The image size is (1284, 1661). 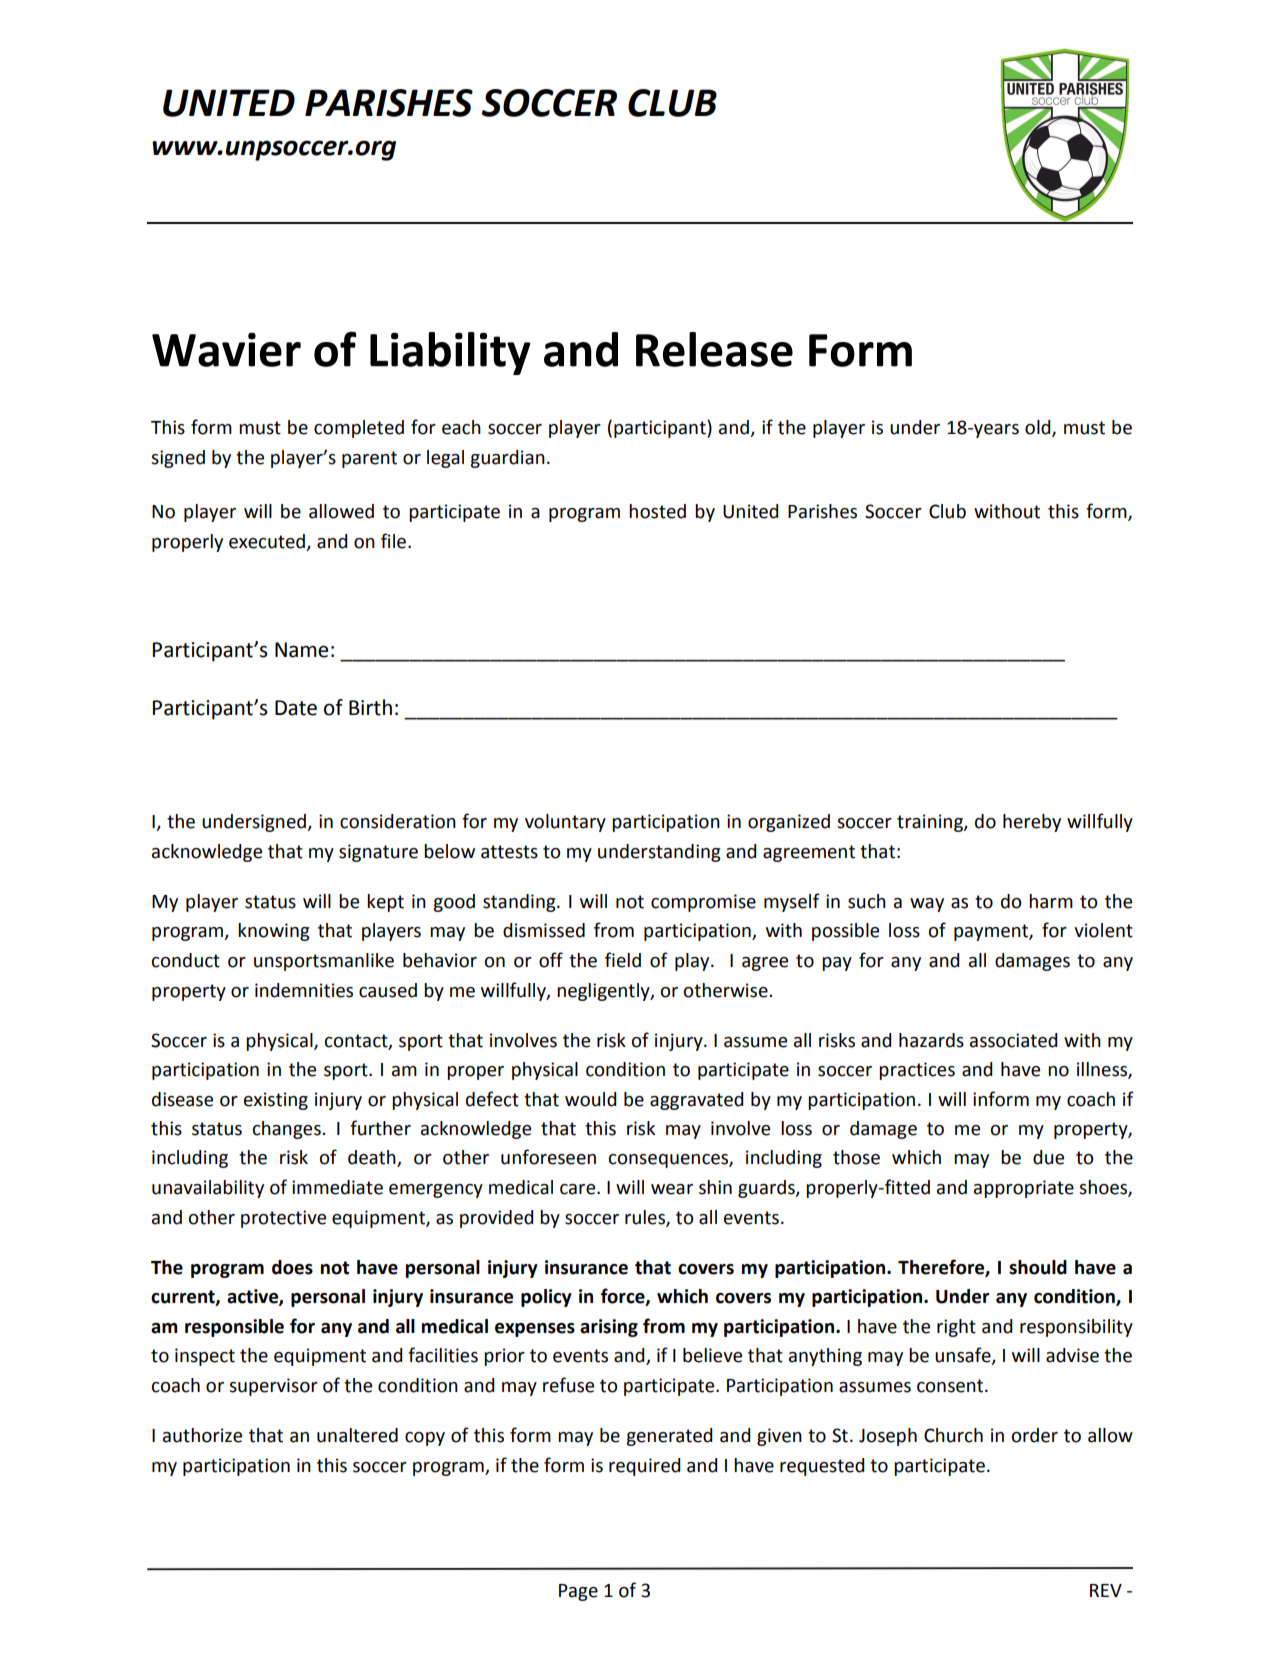 I want to click on voluntary, so click(x=565, y=823).
